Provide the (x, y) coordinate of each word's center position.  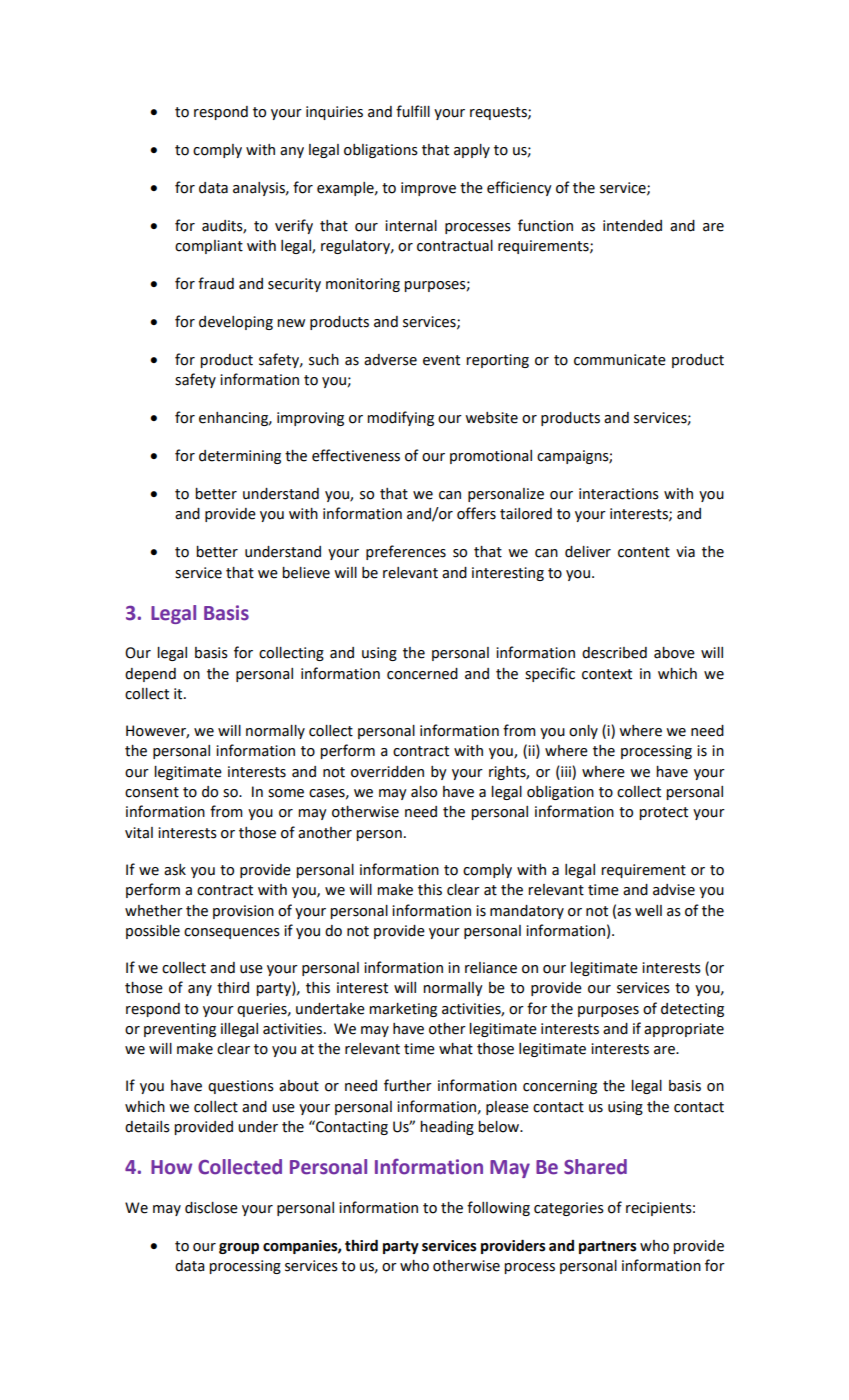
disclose (211, 1208)
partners (608, 1247)
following (498, 1208)
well (648, 911)
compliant (209, 247)
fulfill (413, 111)
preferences (406, 552)
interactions (619, 494)
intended (632, 226)
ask (175, 870)
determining (240, 457)
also (424, 792)
